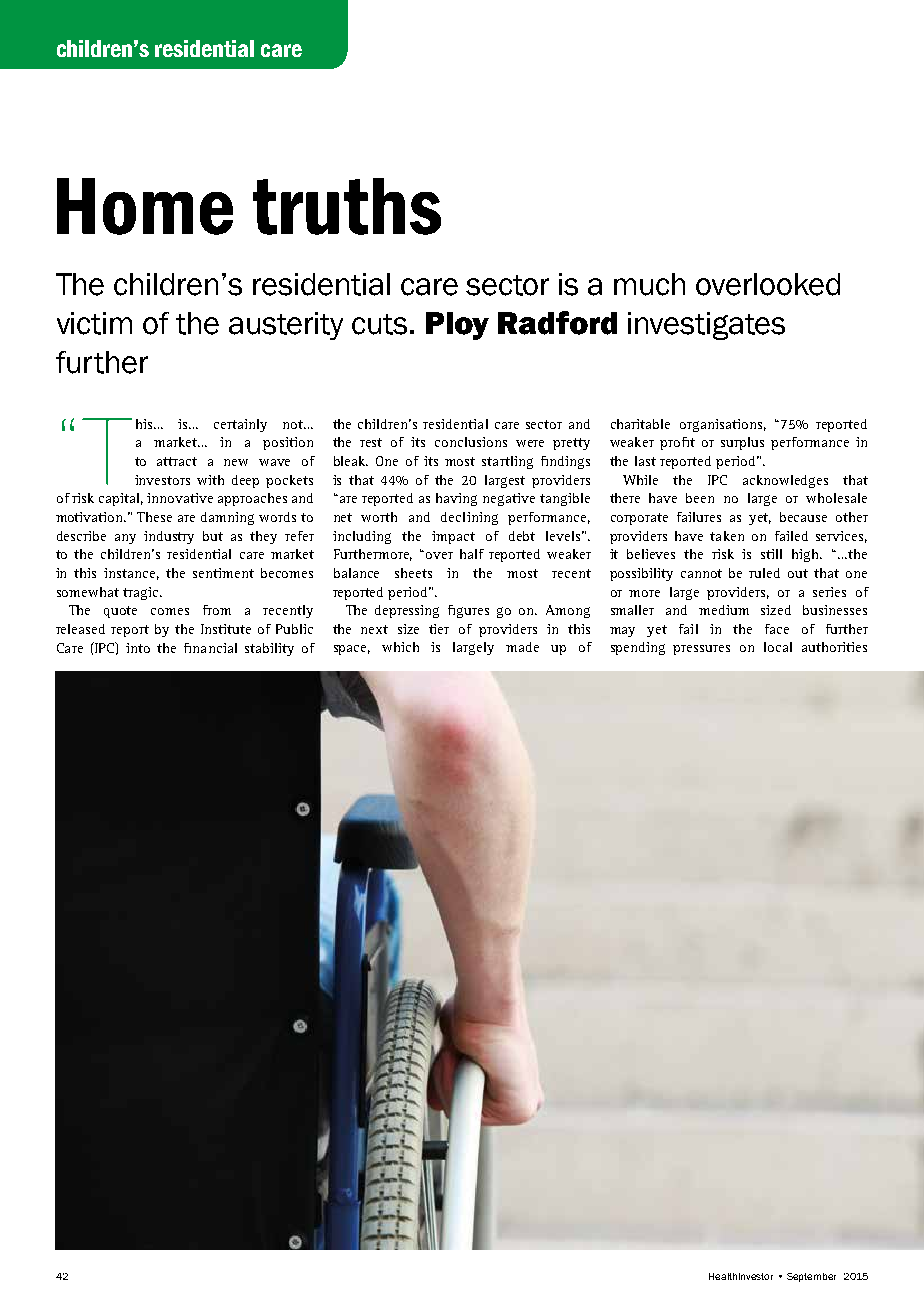 Image resolution: width=924 pixels, height=1308 pixels. I want to click on much, so click(649, 284).
